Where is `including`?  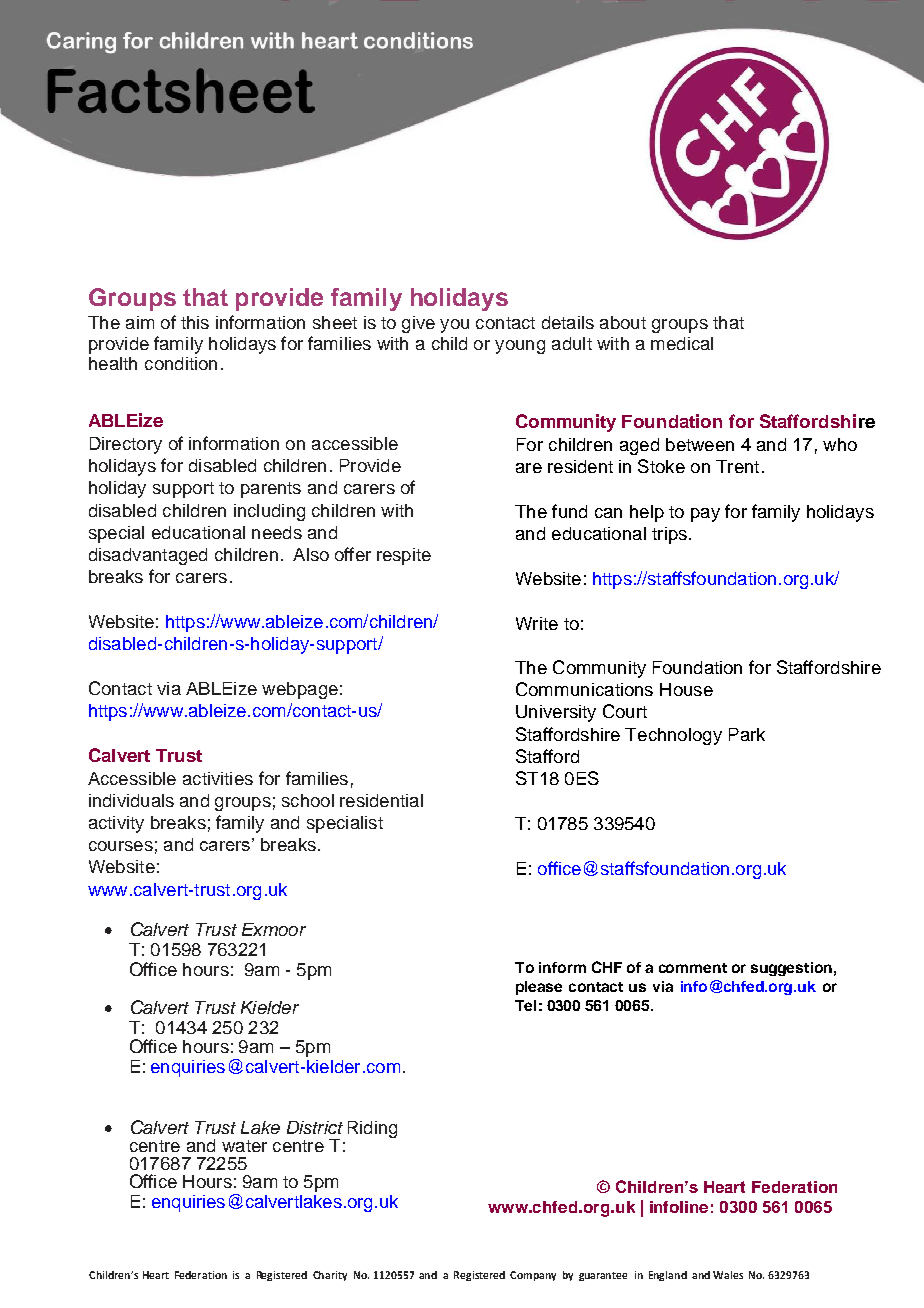 including is located at coordinates (269, 512).
